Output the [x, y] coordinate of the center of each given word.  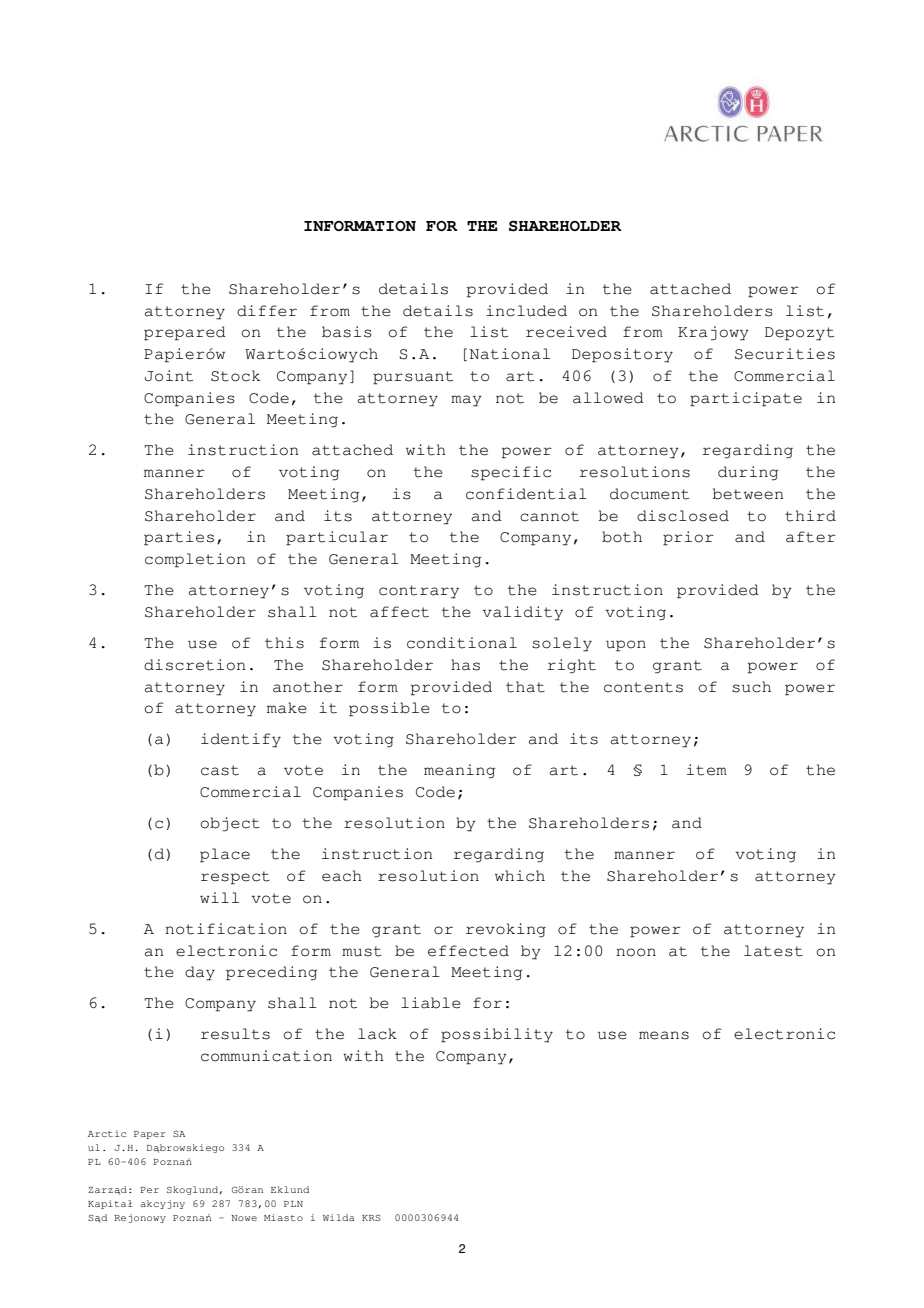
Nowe [244, 1218]
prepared [185, 333]
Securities [785, 354]
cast [220, 770]
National [510, 354]
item [707, 770]
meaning [459, 771]
